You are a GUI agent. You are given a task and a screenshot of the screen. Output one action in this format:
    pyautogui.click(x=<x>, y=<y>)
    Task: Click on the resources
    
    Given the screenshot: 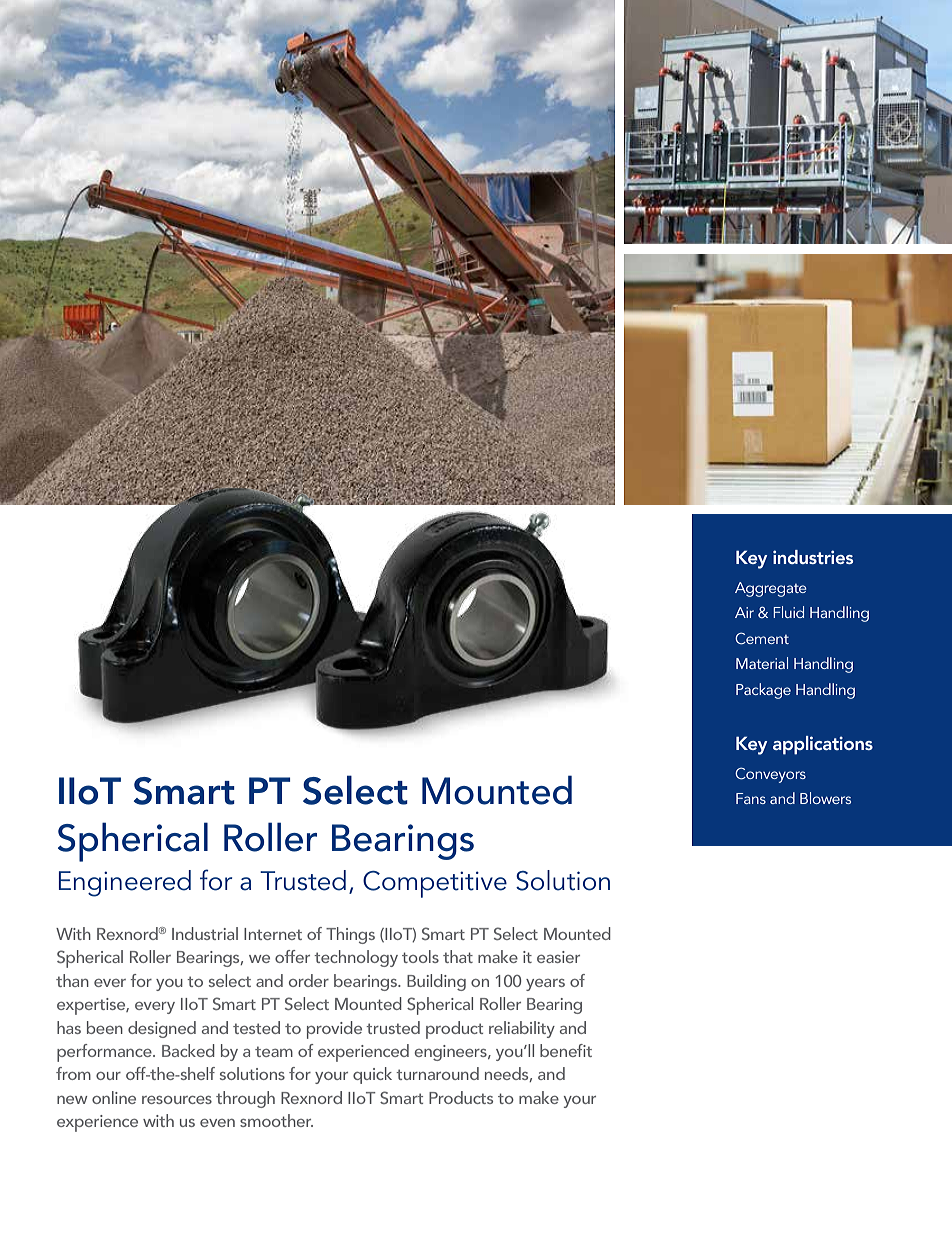 What is the action you would take?
    pyautogui.click(x=177, y=1100)
